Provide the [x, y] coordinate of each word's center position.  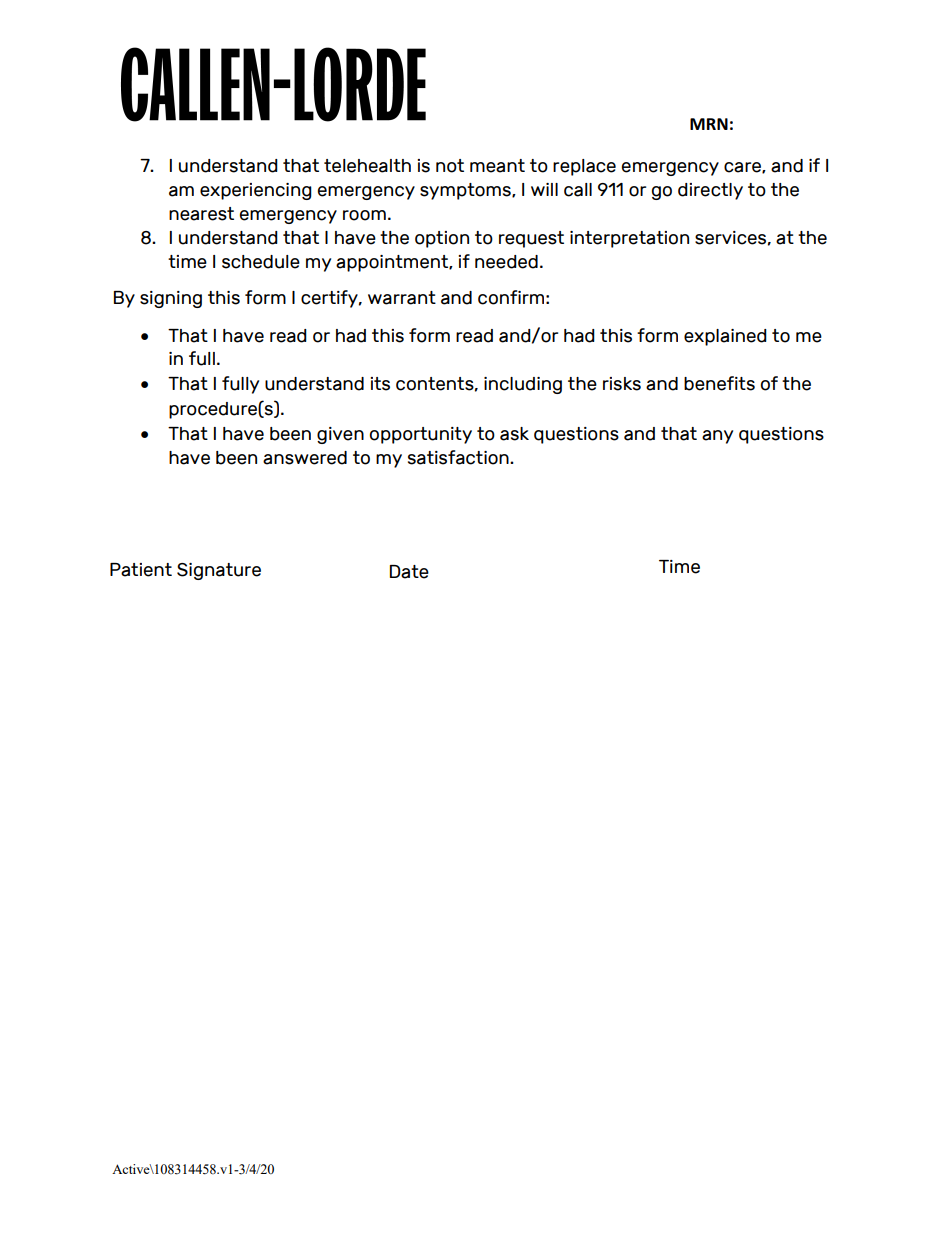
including [523, 385]
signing [171, 299]
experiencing [256, 191]
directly [710, 191]
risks [622, 384]
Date [409, 572]
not [450, 166]
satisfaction [459, 457]
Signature [219, 571]
